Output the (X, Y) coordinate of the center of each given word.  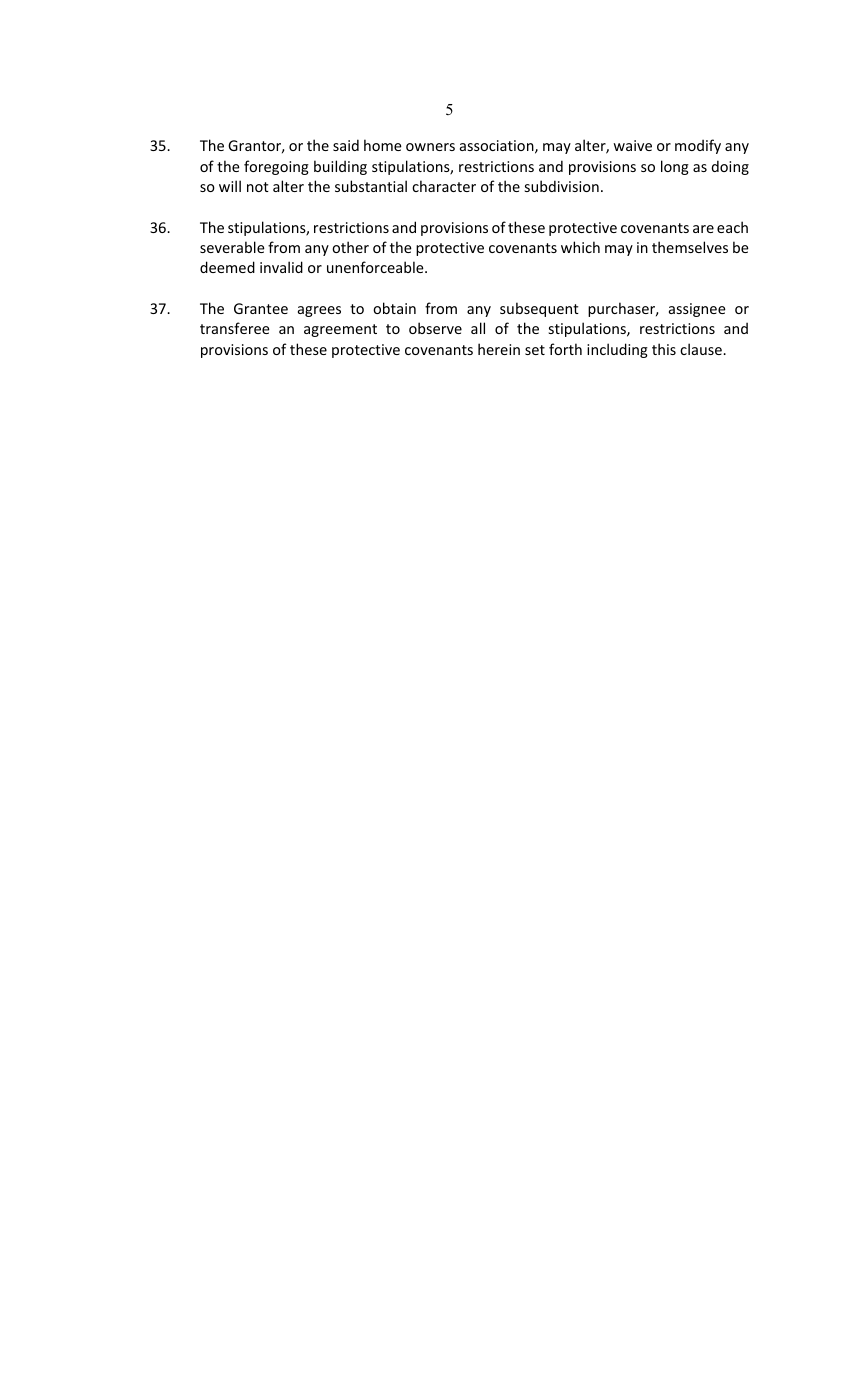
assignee (697, 310)
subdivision (562, 186)
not (258, 187)
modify (698, 146)
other (350, 247)
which (580, 247)
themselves (690, 247)
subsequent (539, 309)
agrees (319, 311)
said (346, 145)
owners (430, 147)
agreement (340, 330)
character (444, 186)
